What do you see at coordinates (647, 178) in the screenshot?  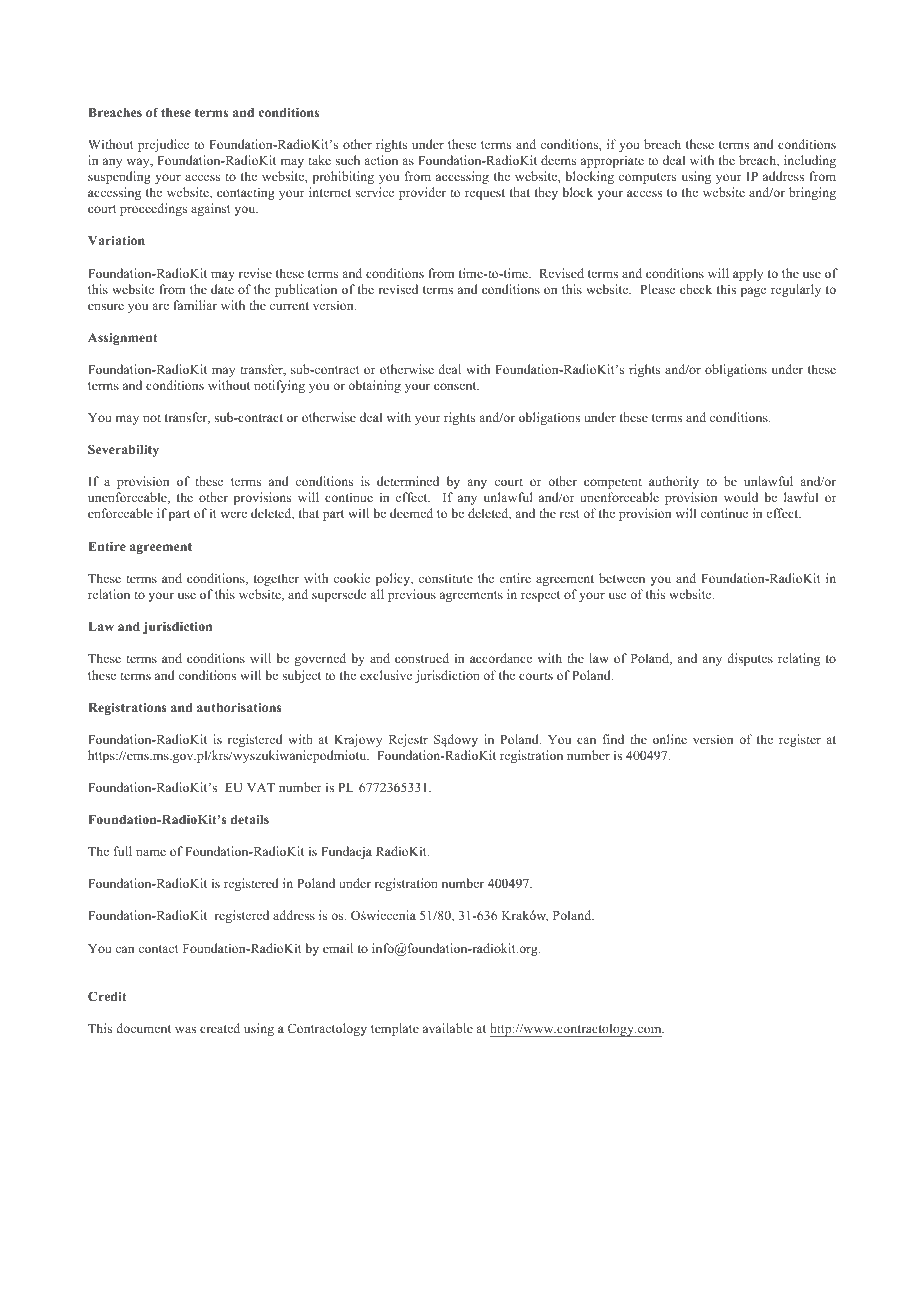 I see `computers` at bounding box center [647, 178].
